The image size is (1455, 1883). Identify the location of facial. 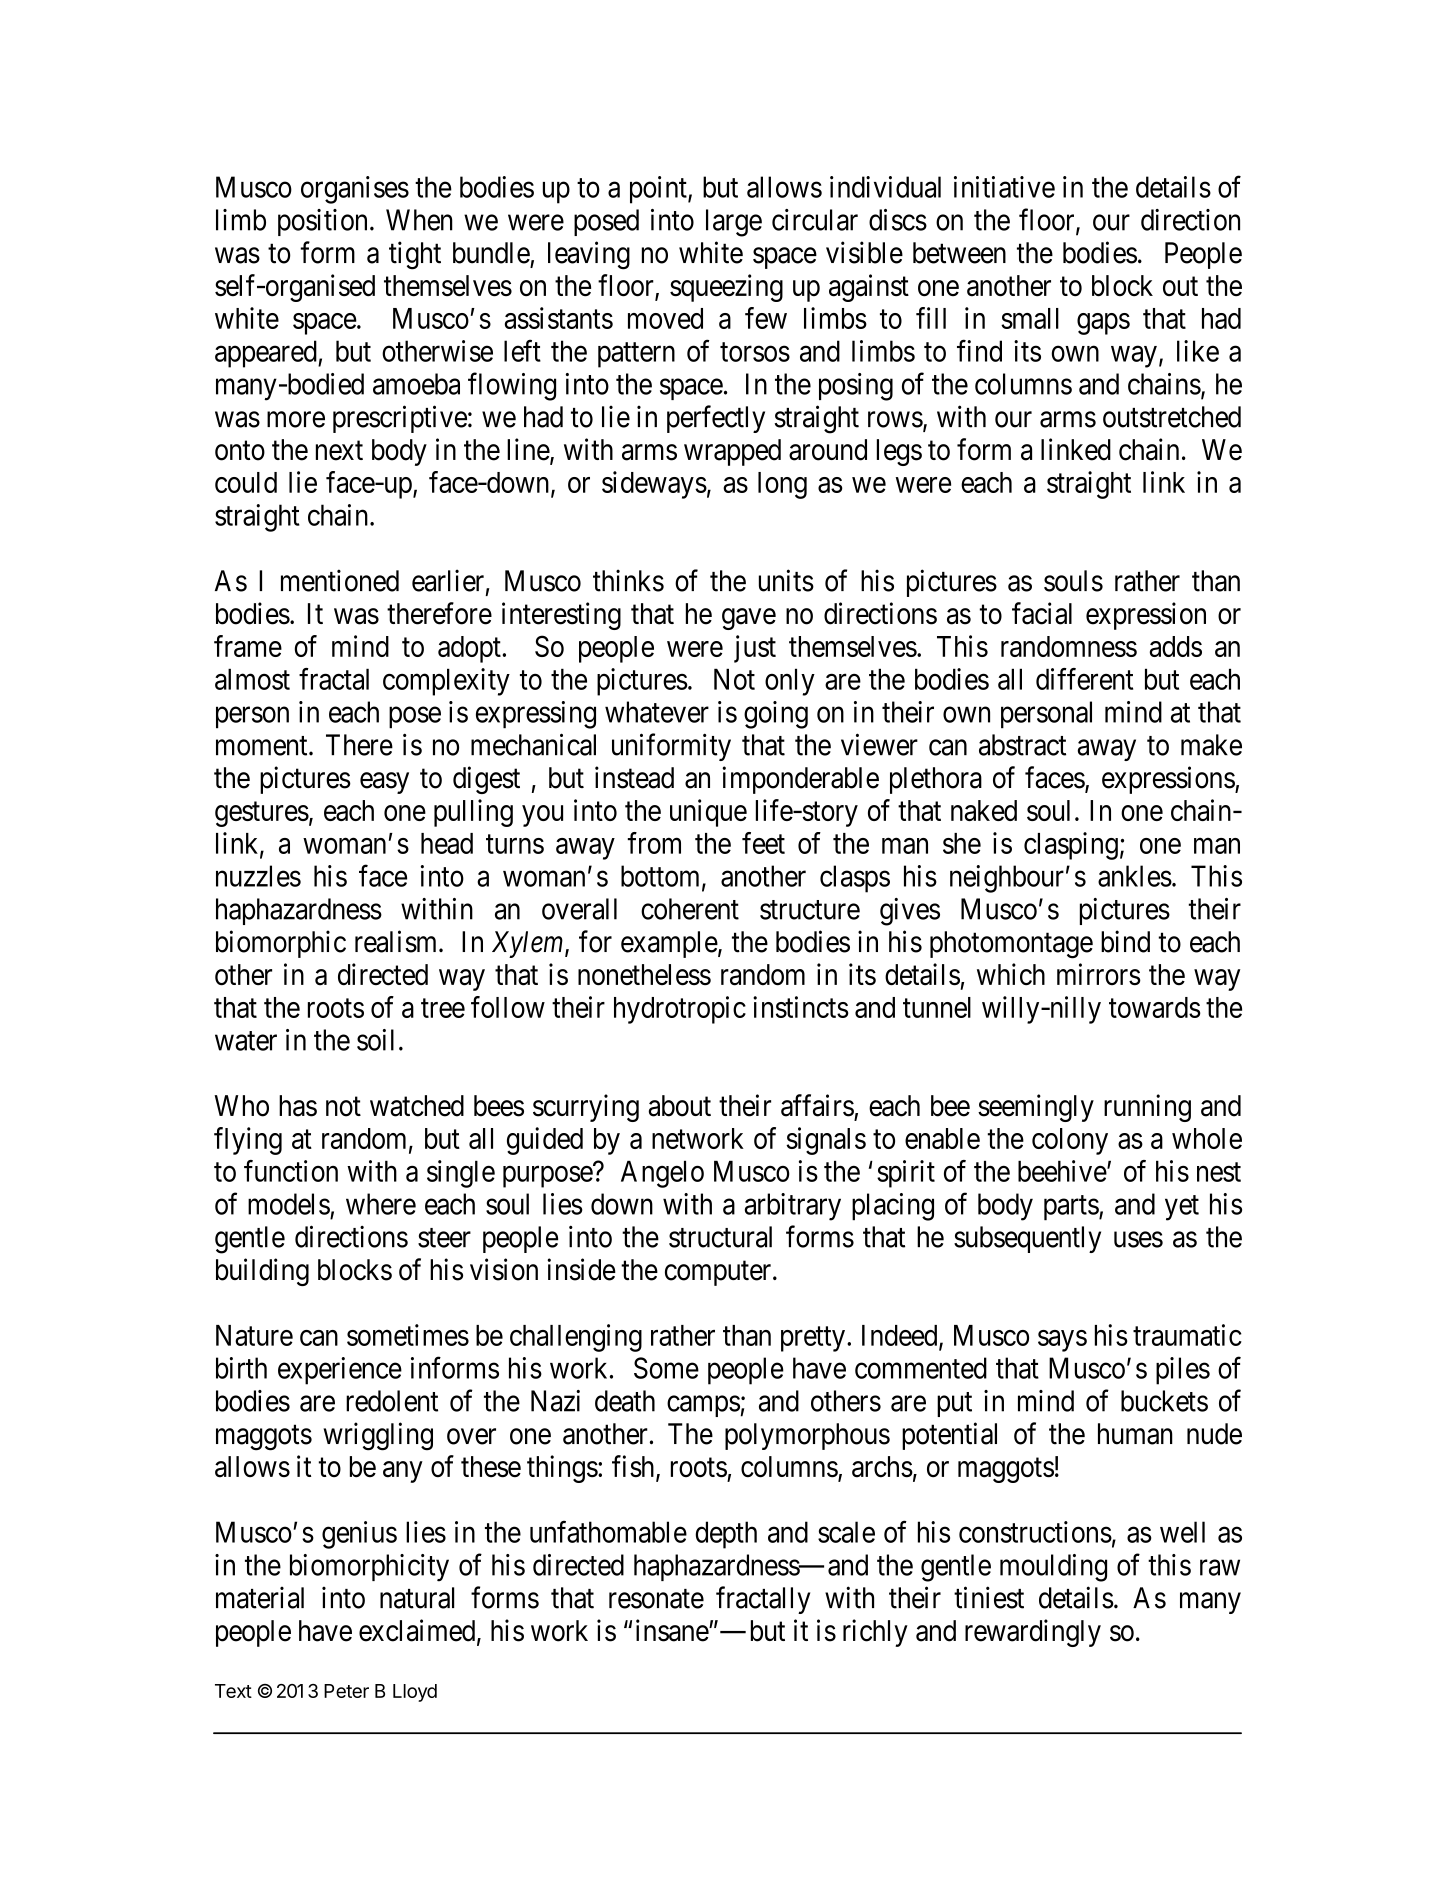
(1042, 613).
